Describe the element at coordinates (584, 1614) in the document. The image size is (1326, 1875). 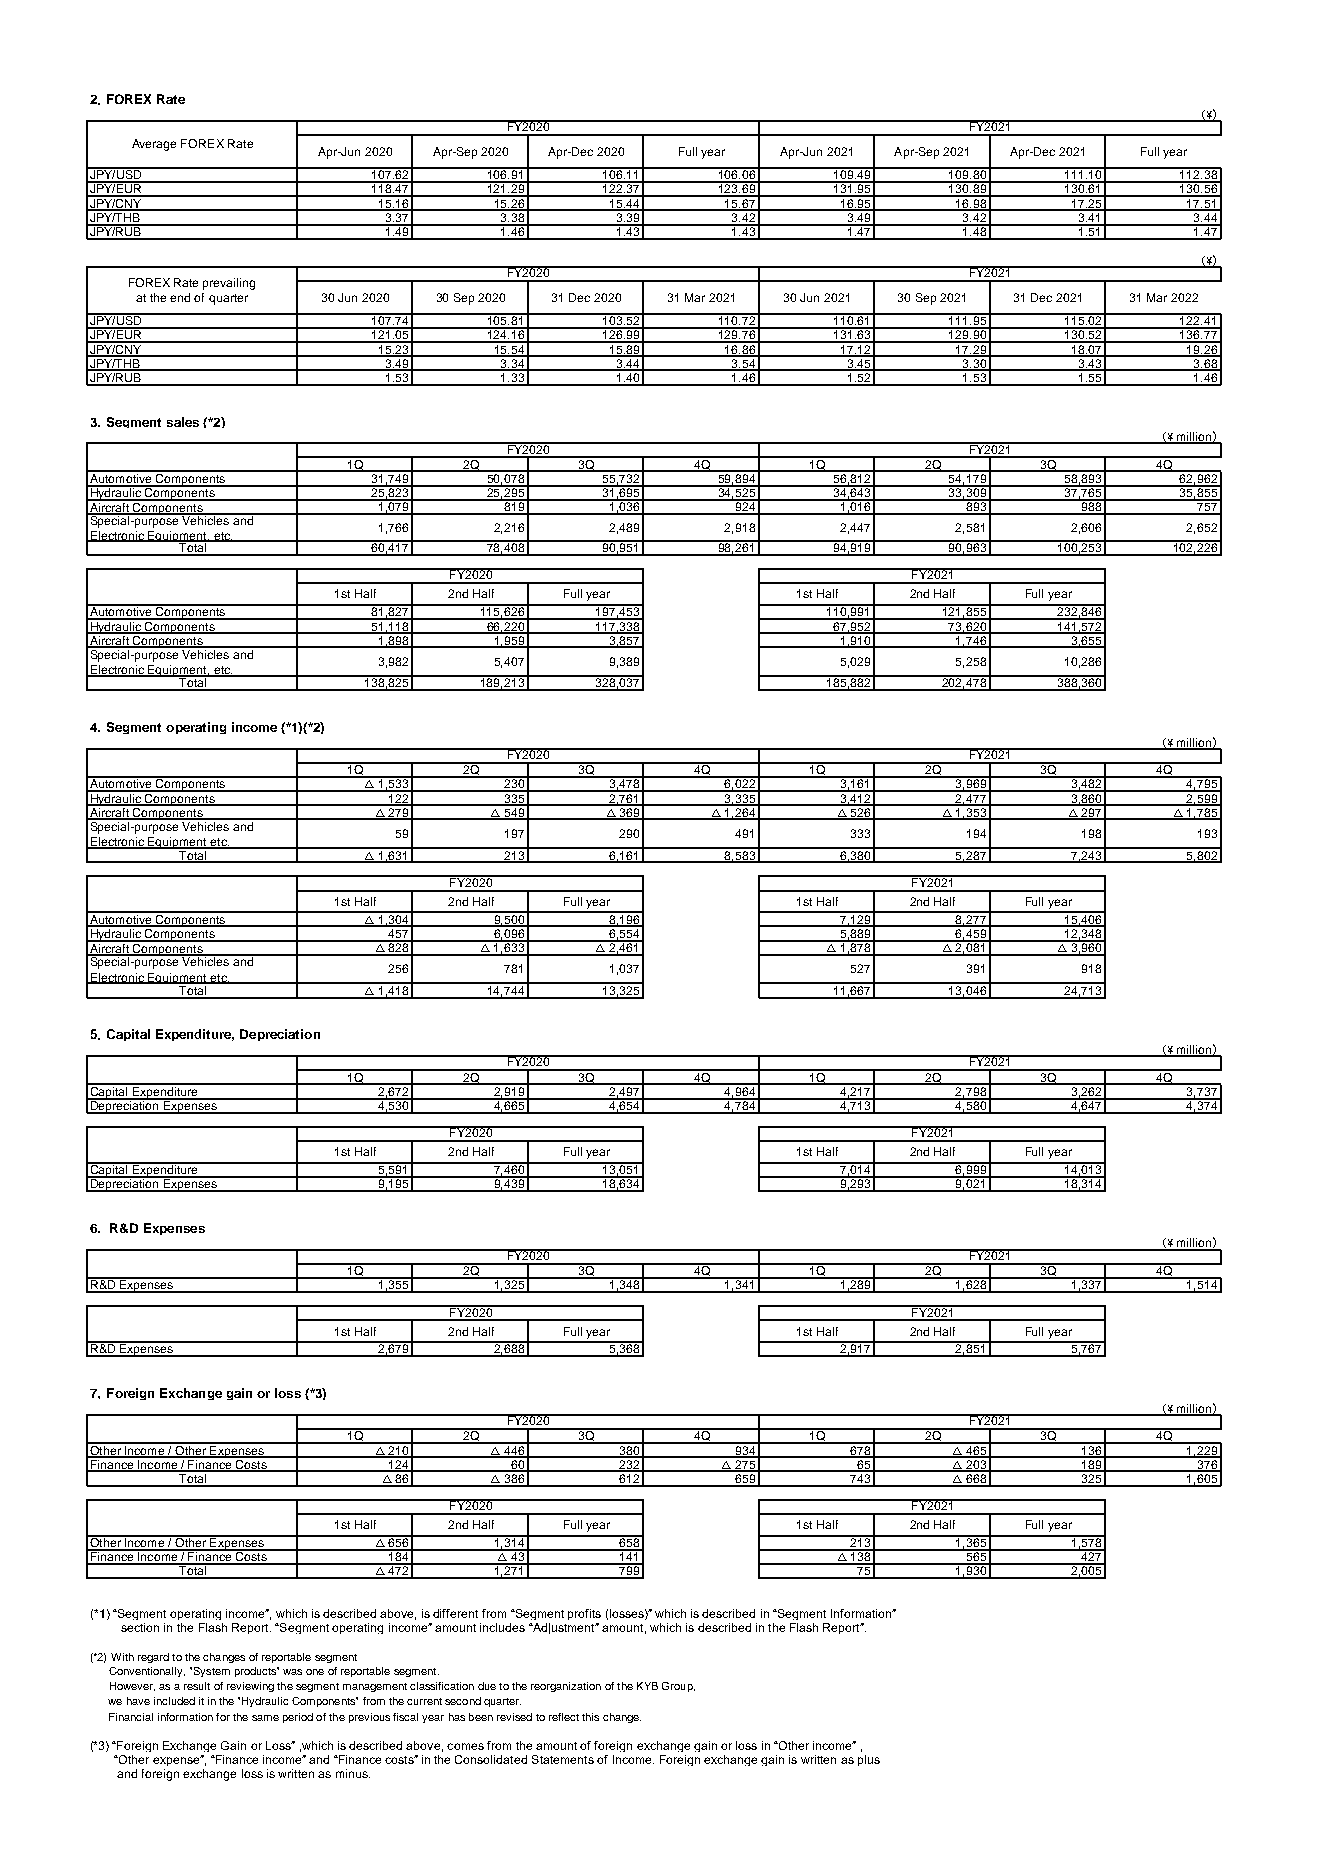
I see `profits` at that location.
